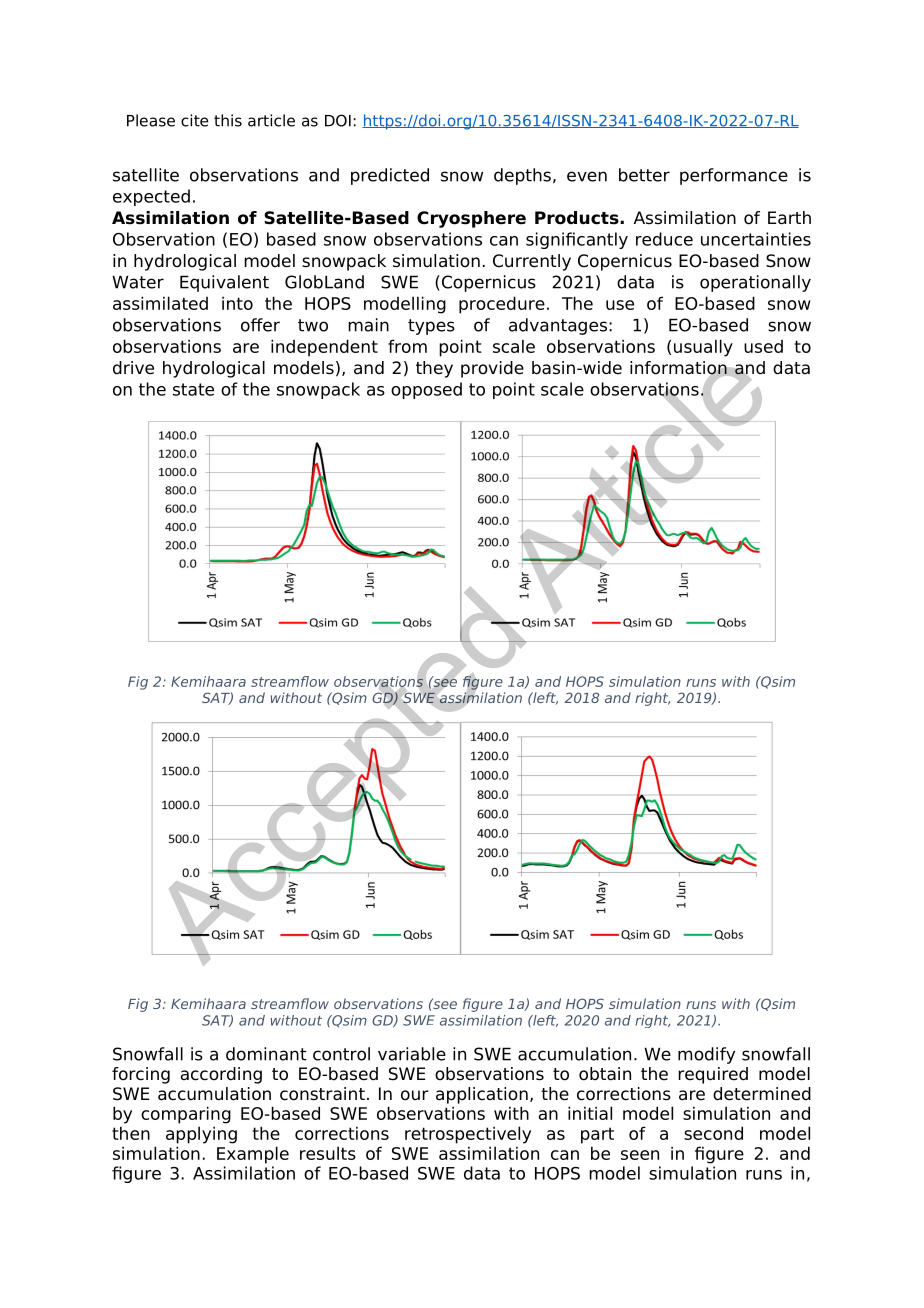 Image resolution: width=924 pixels, height=1308 pixels. What do you see at coordinates (468, 1135) in the image?
I see `retrospectively` at bounding box center [468, 1135].
